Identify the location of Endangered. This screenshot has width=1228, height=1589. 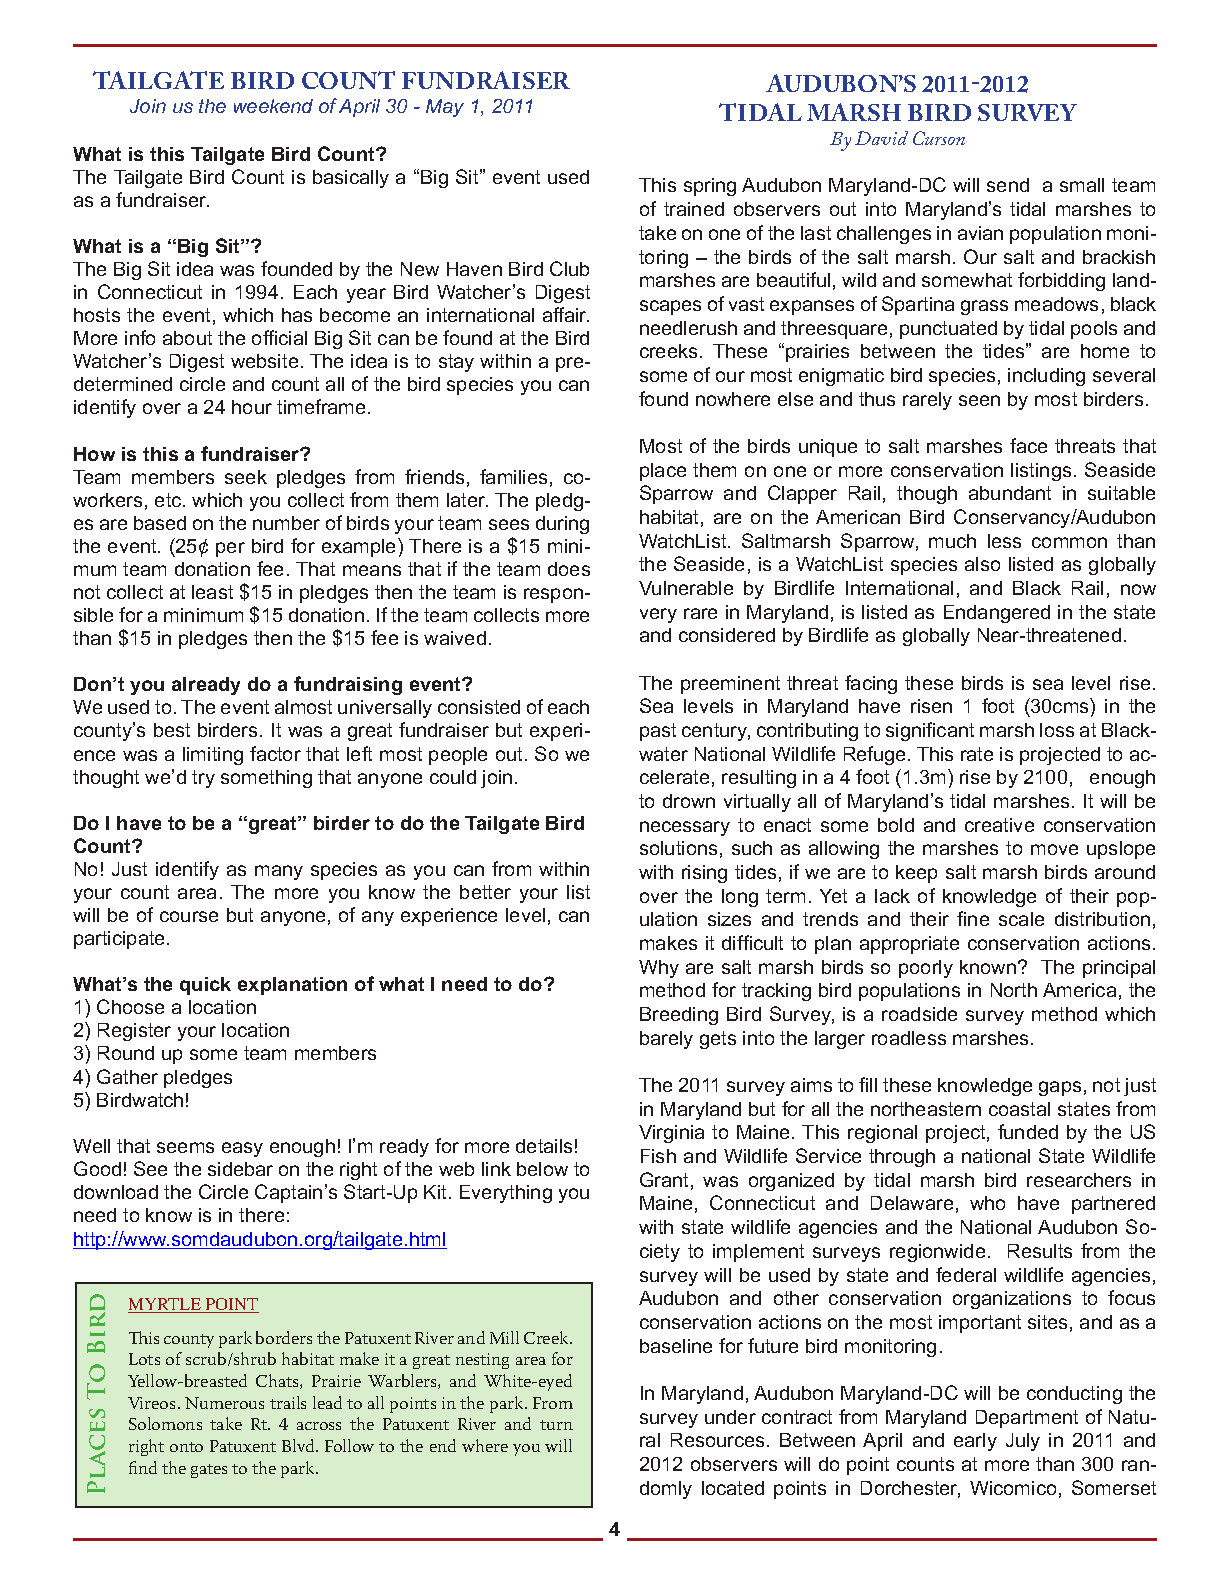
(997, 614).
